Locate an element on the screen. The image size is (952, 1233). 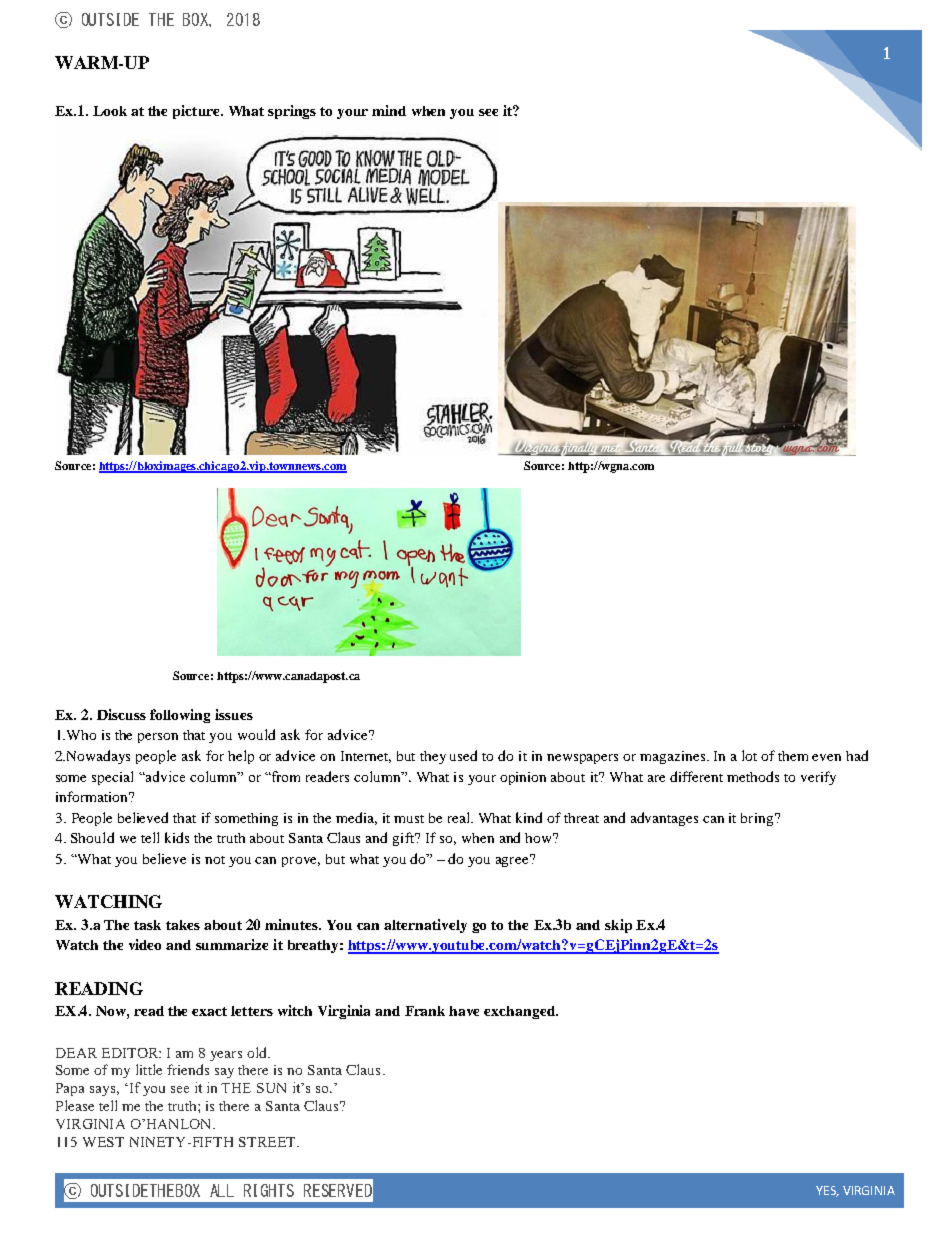
YES is located at coordinates (827, 1191).
